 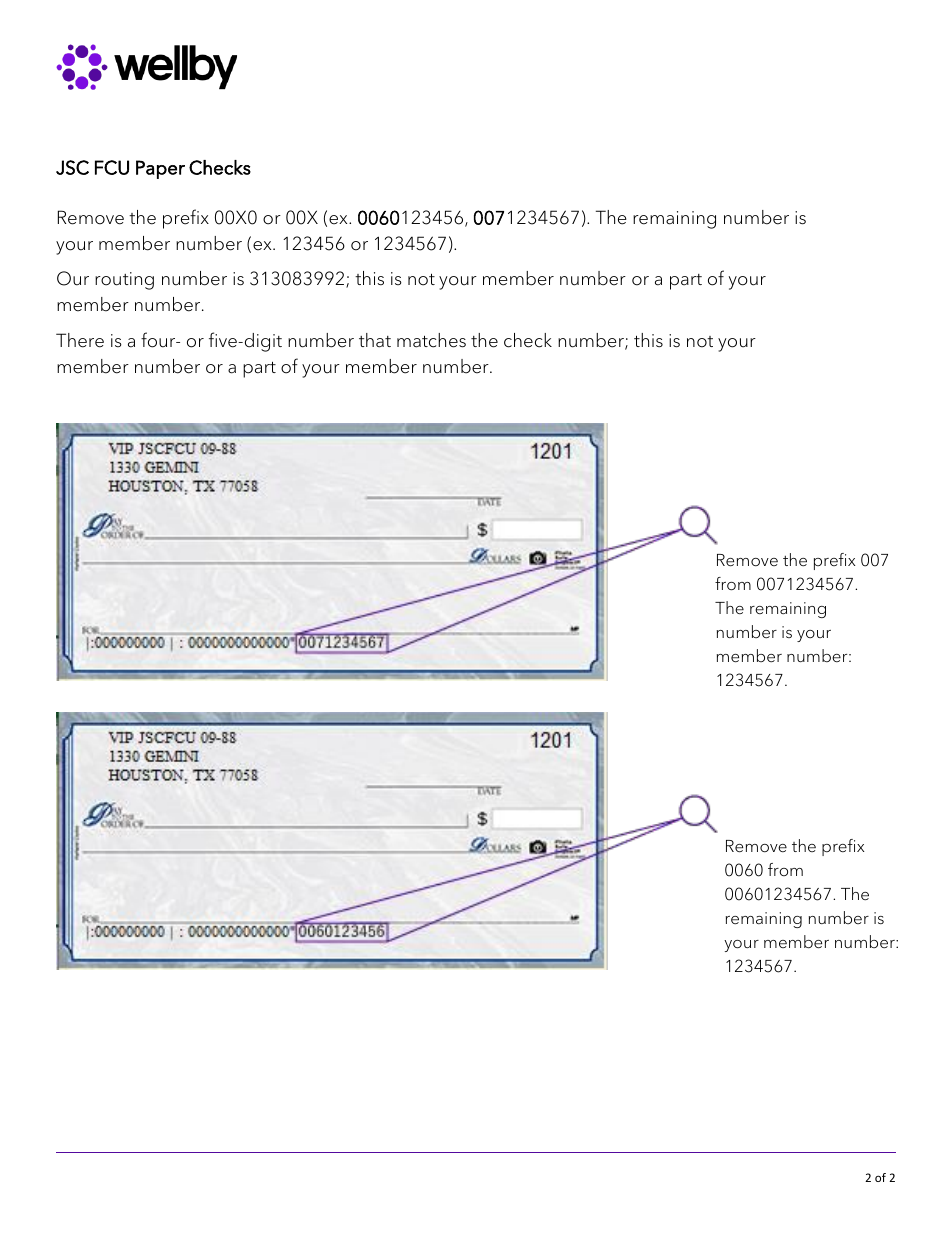 What do you see at coordinates (160, 169) in the document?
I see `Paper` at bounding box center [160, 169].
